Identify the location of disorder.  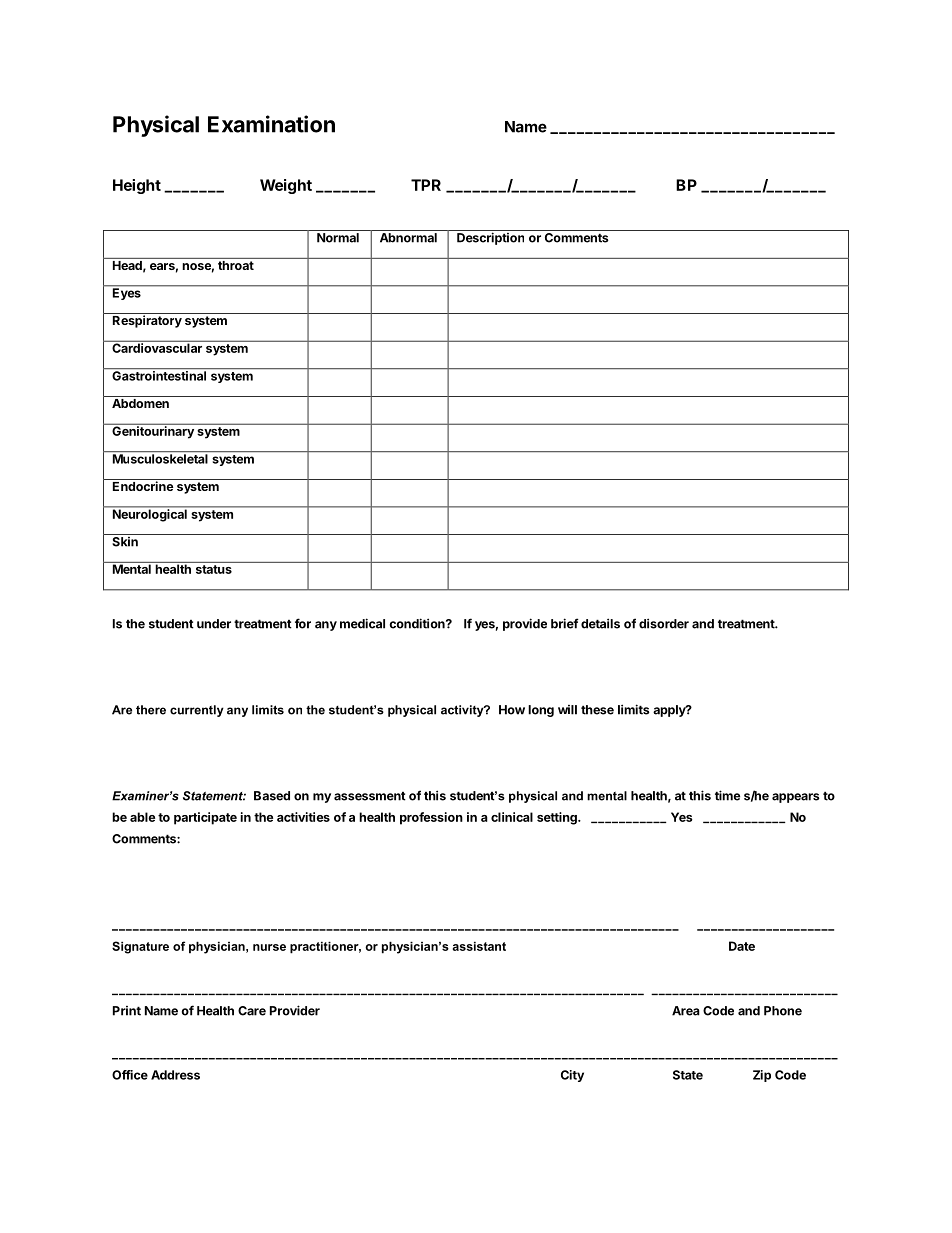
(664, 623).
